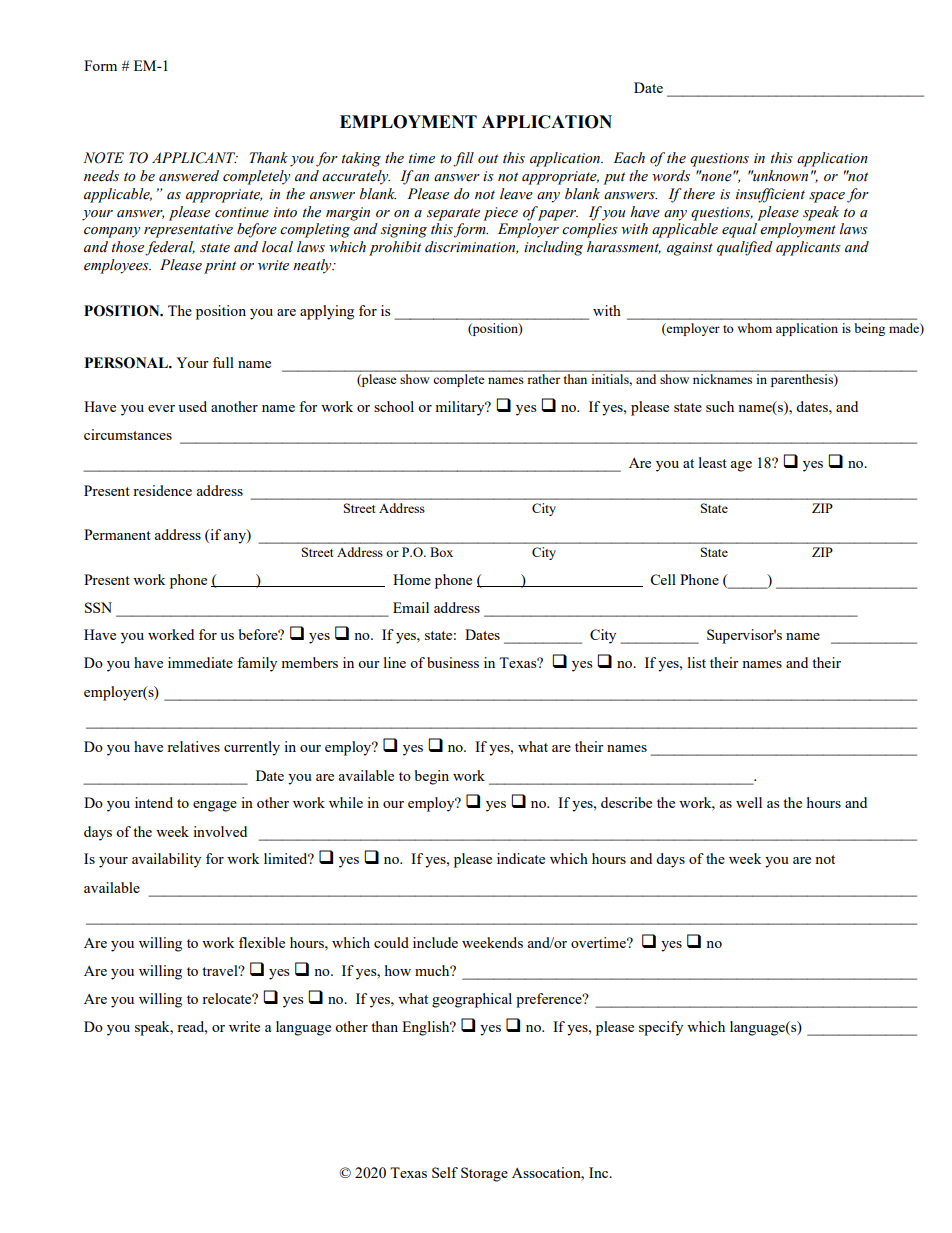 This document has height=1233, width=952. What do you see at coordinates (770, 195) in the document?
I see `insufficient` at bounding box center [770, 195].
